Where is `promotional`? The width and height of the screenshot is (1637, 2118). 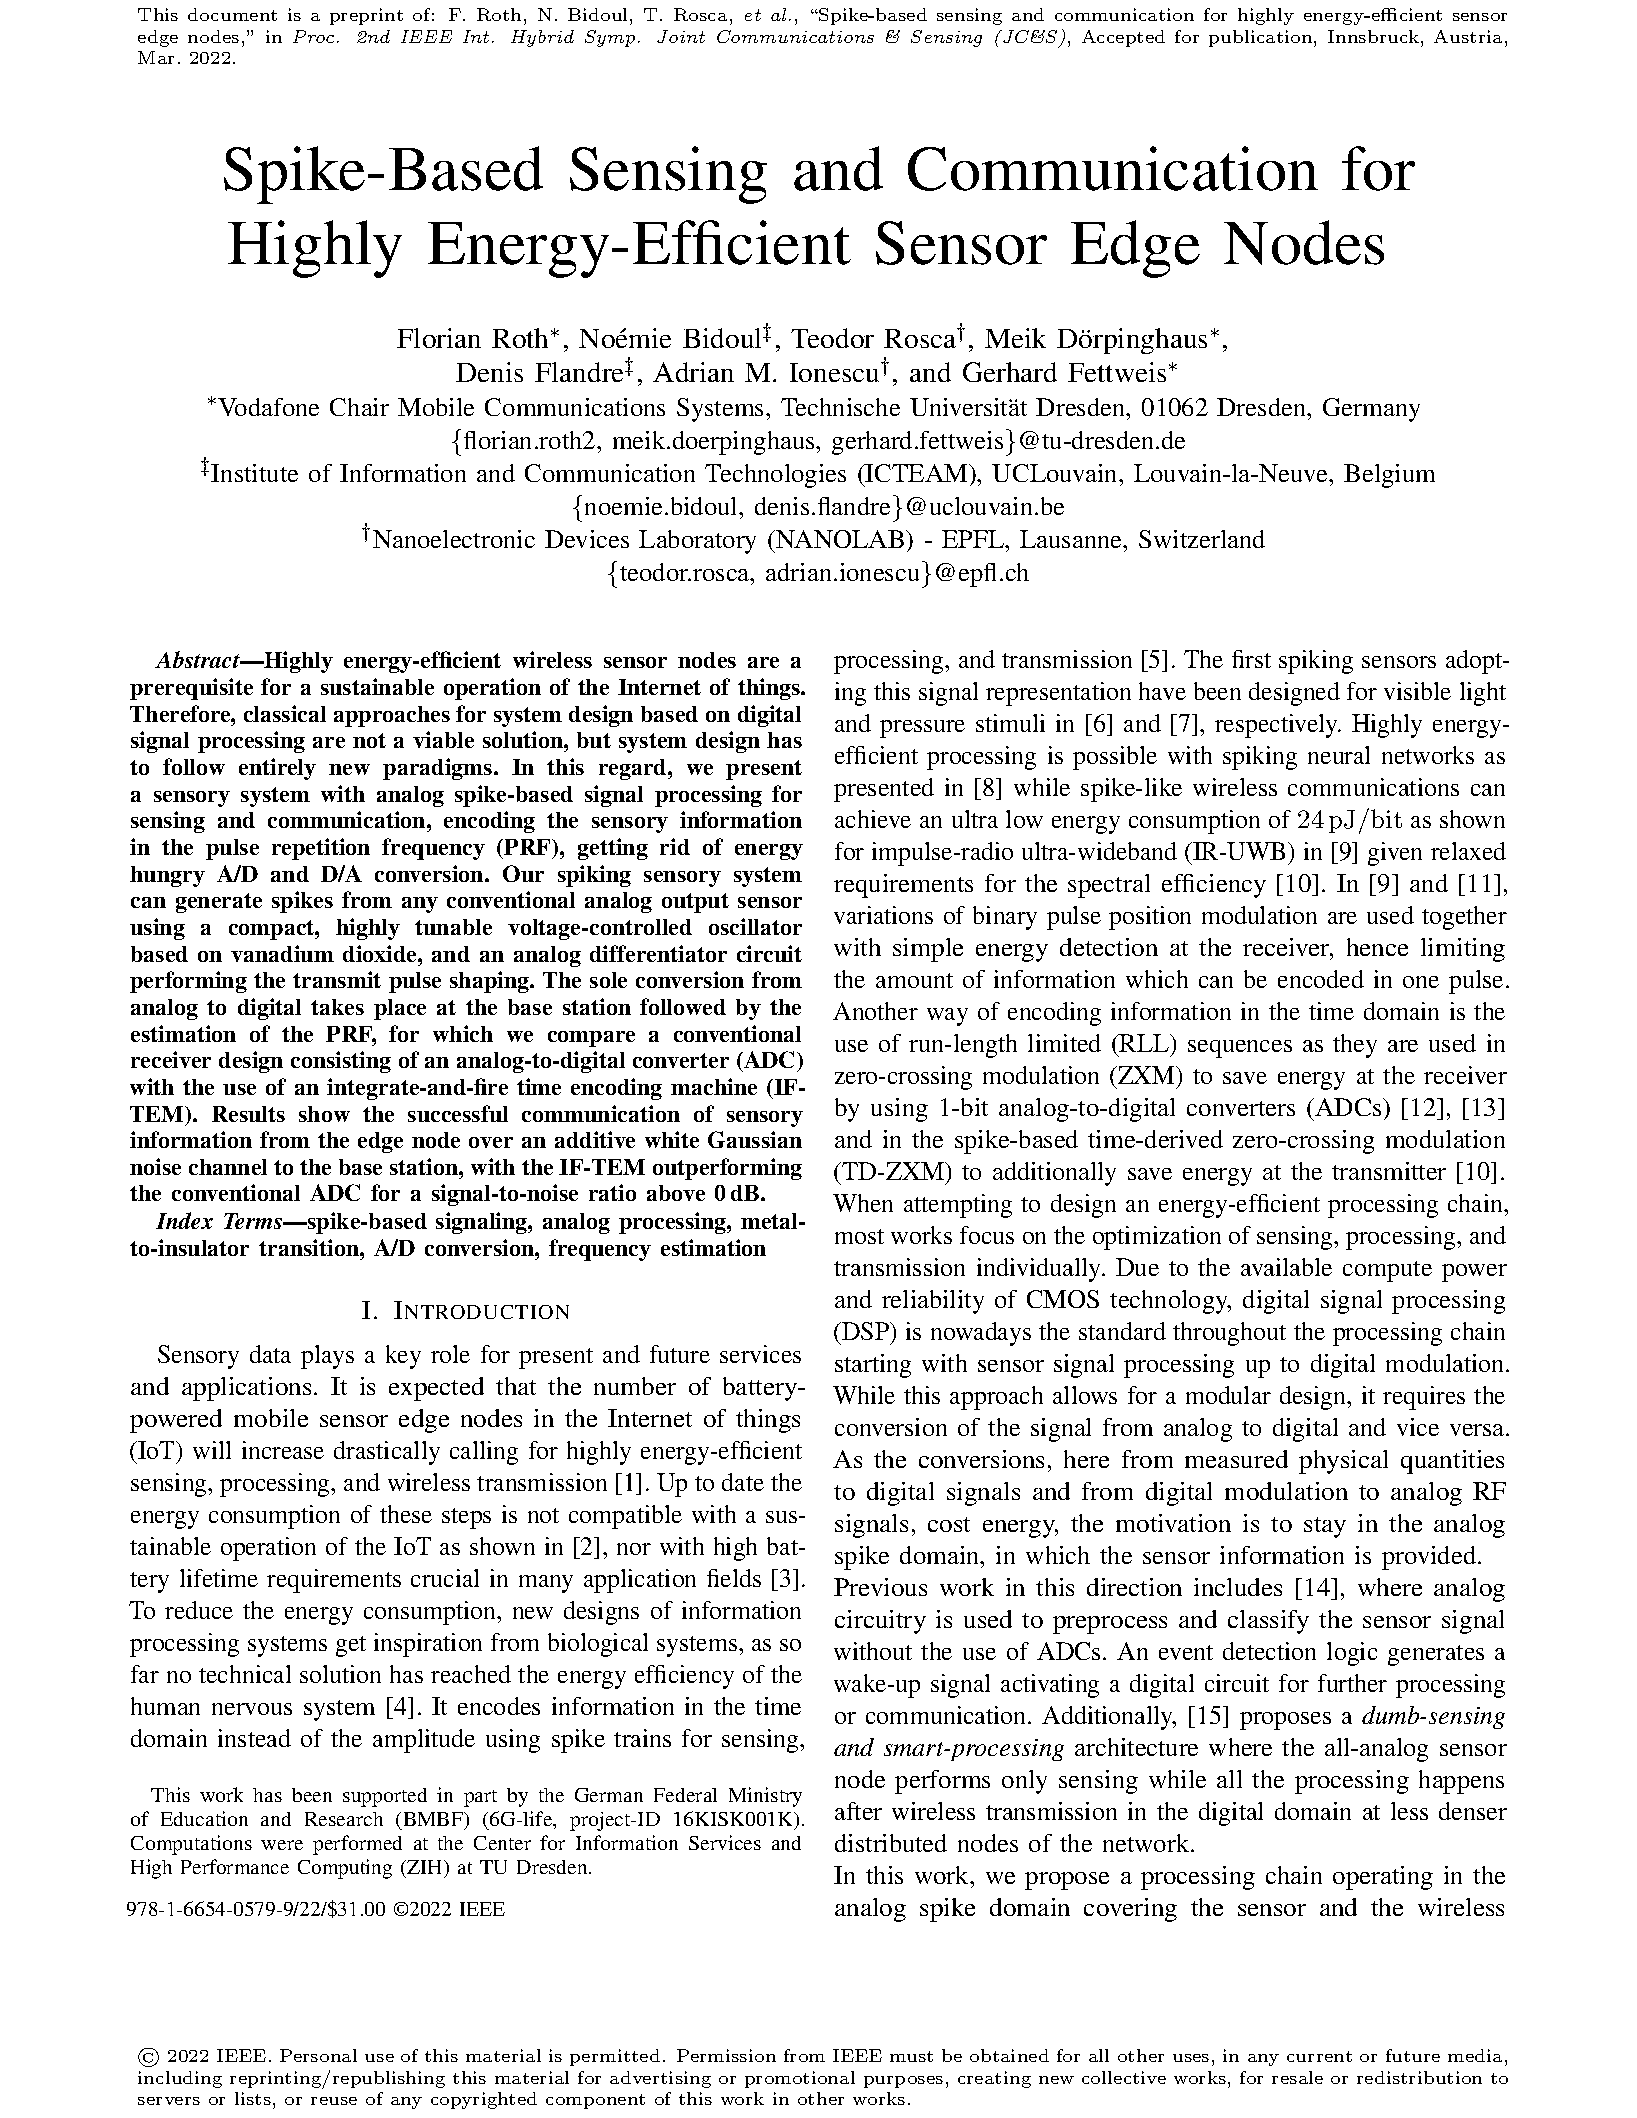
promotional is located at coordinates (800, 2079).
